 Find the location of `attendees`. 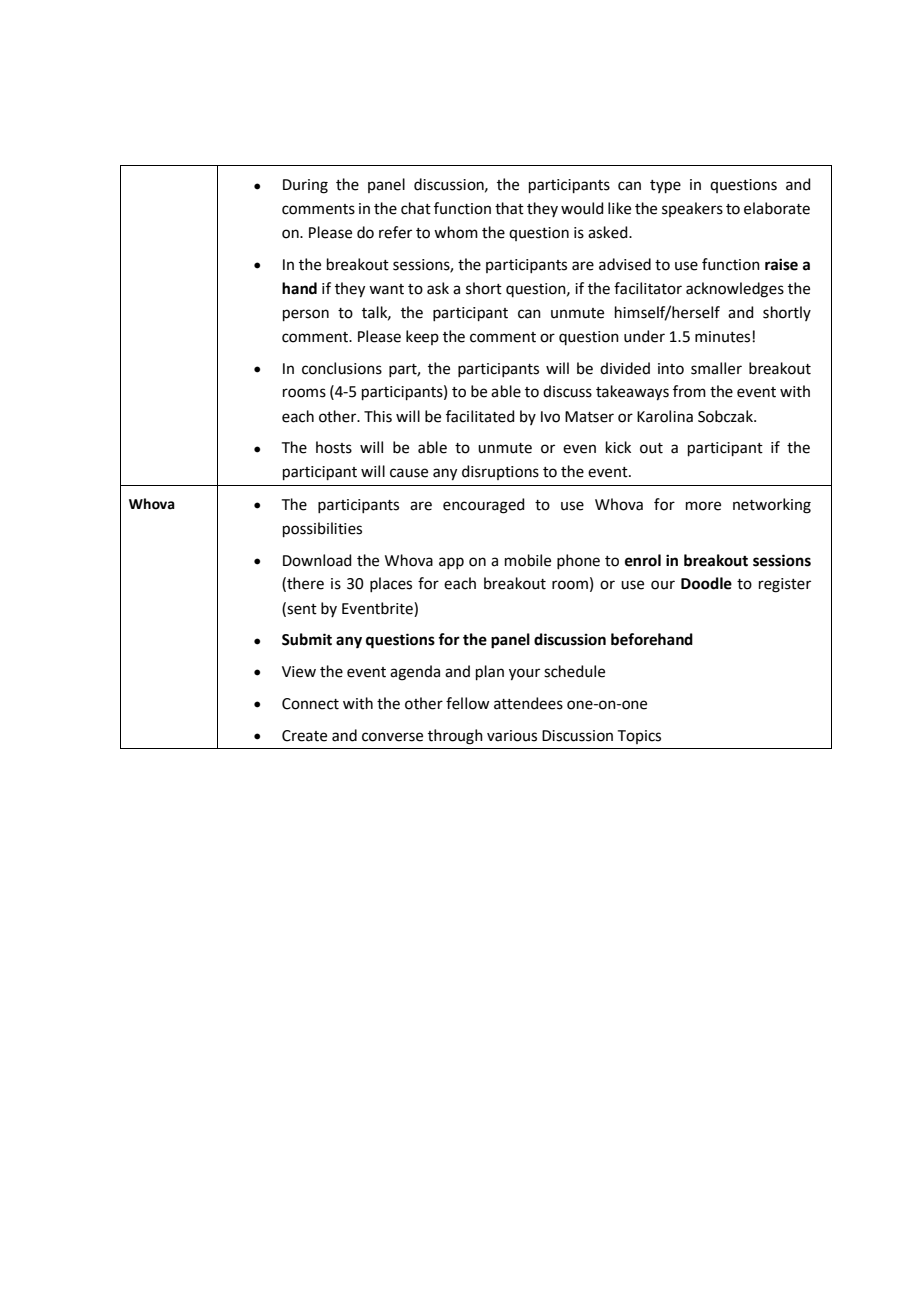

attendees is located at coordinates (528, 703).
